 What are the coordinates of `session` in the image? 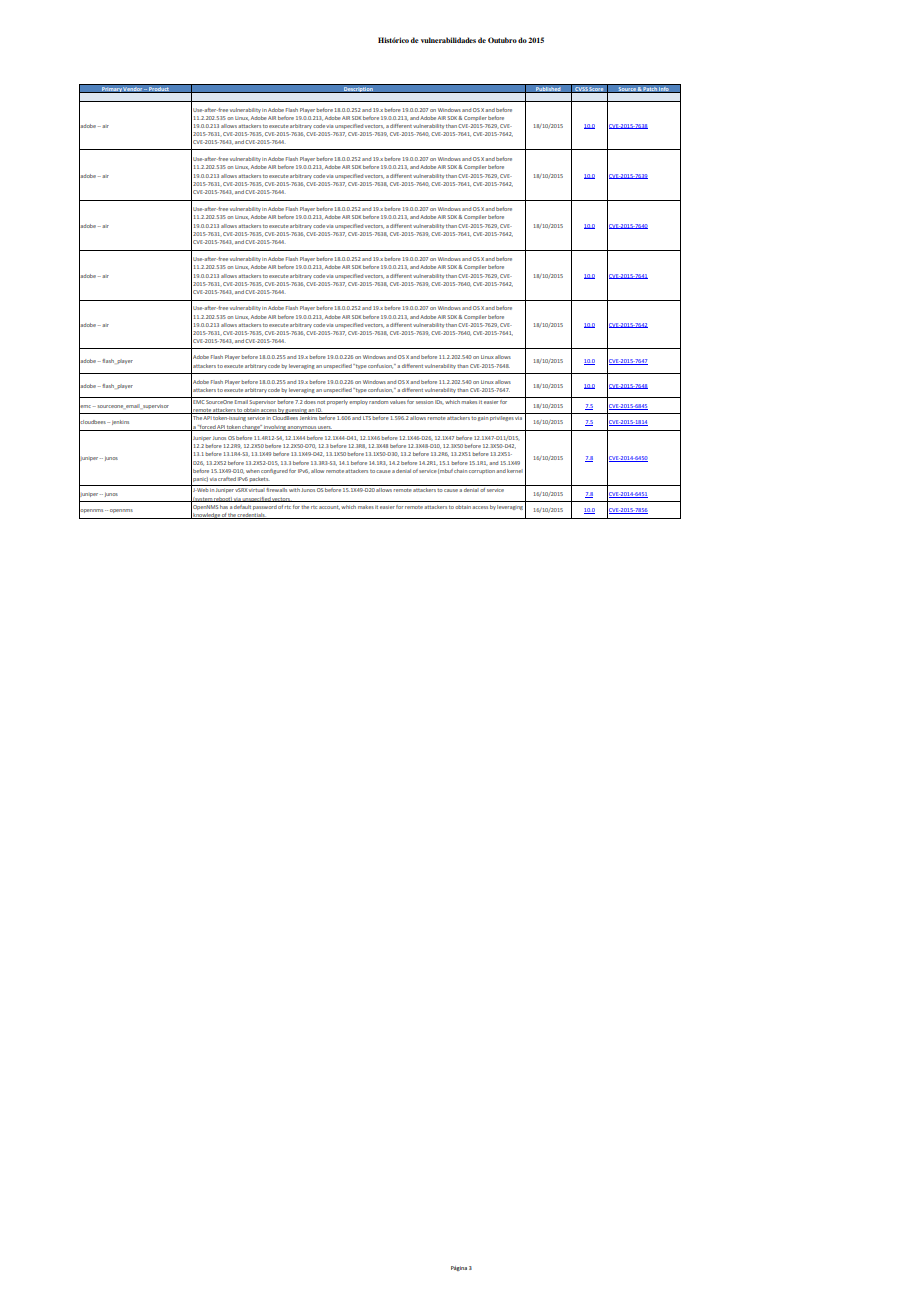 It's located at (424, 402).
